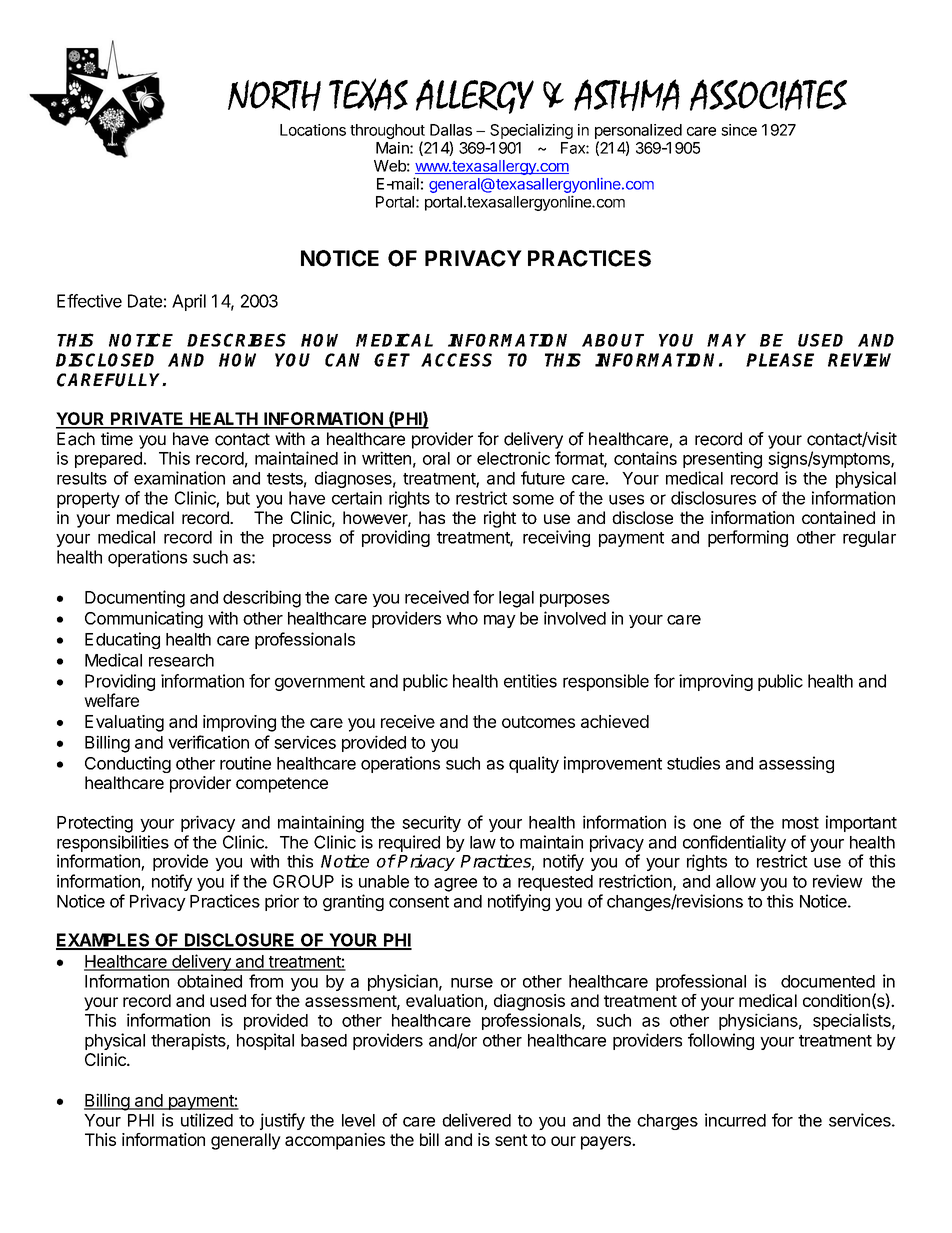 The image size is (952, 1233). Describe the element at coordinates (748, 538) in the screenshot. I see `performing` at that location.
